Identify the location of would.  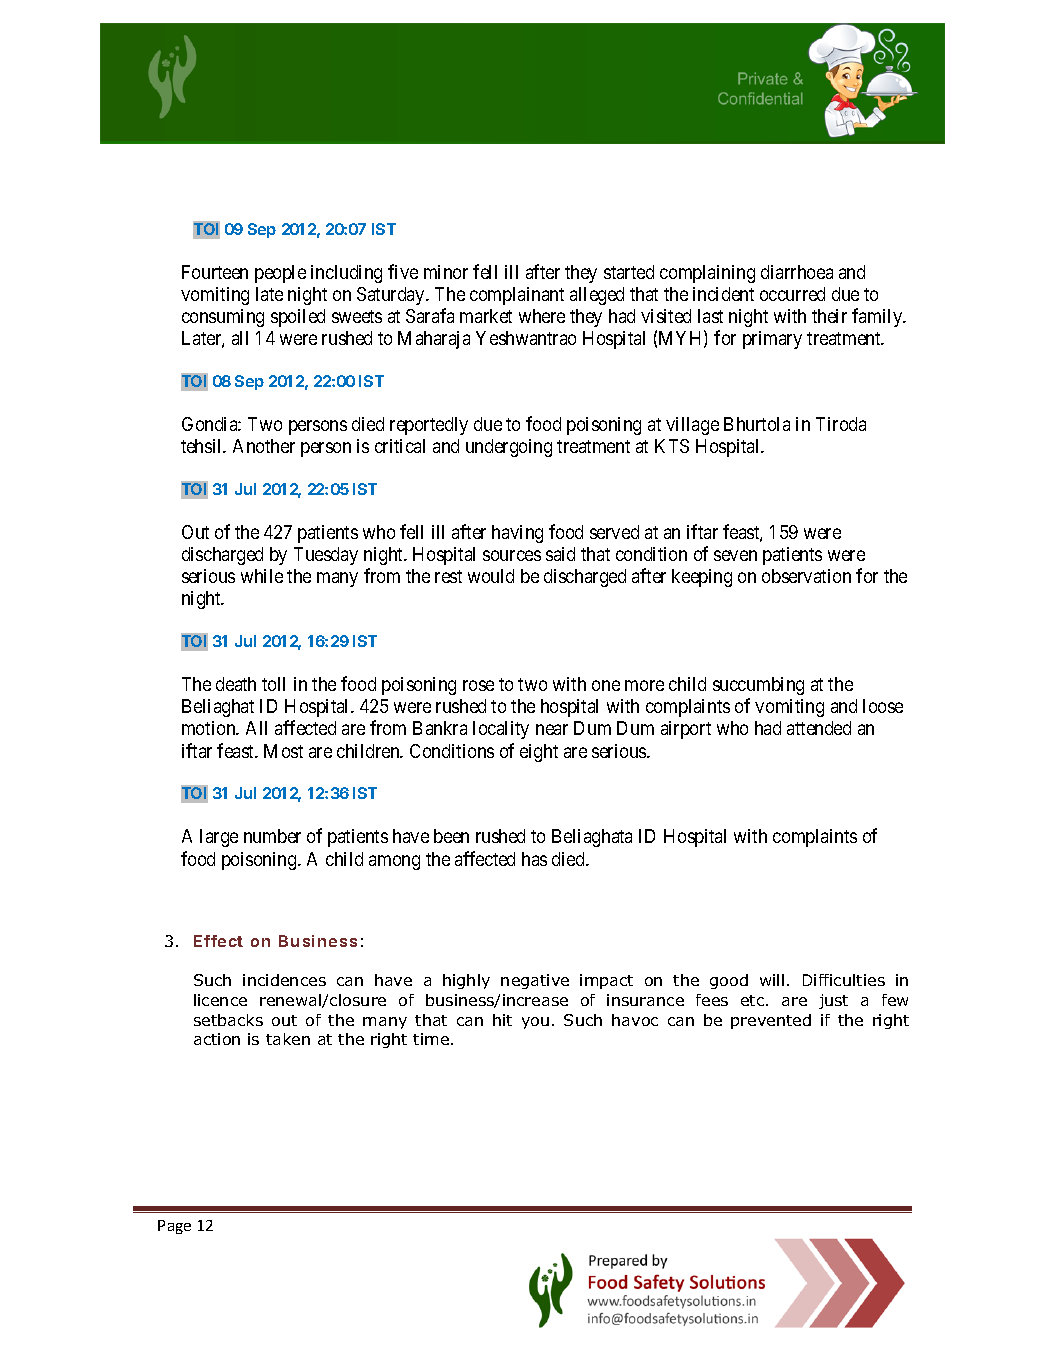
(491, 576).
